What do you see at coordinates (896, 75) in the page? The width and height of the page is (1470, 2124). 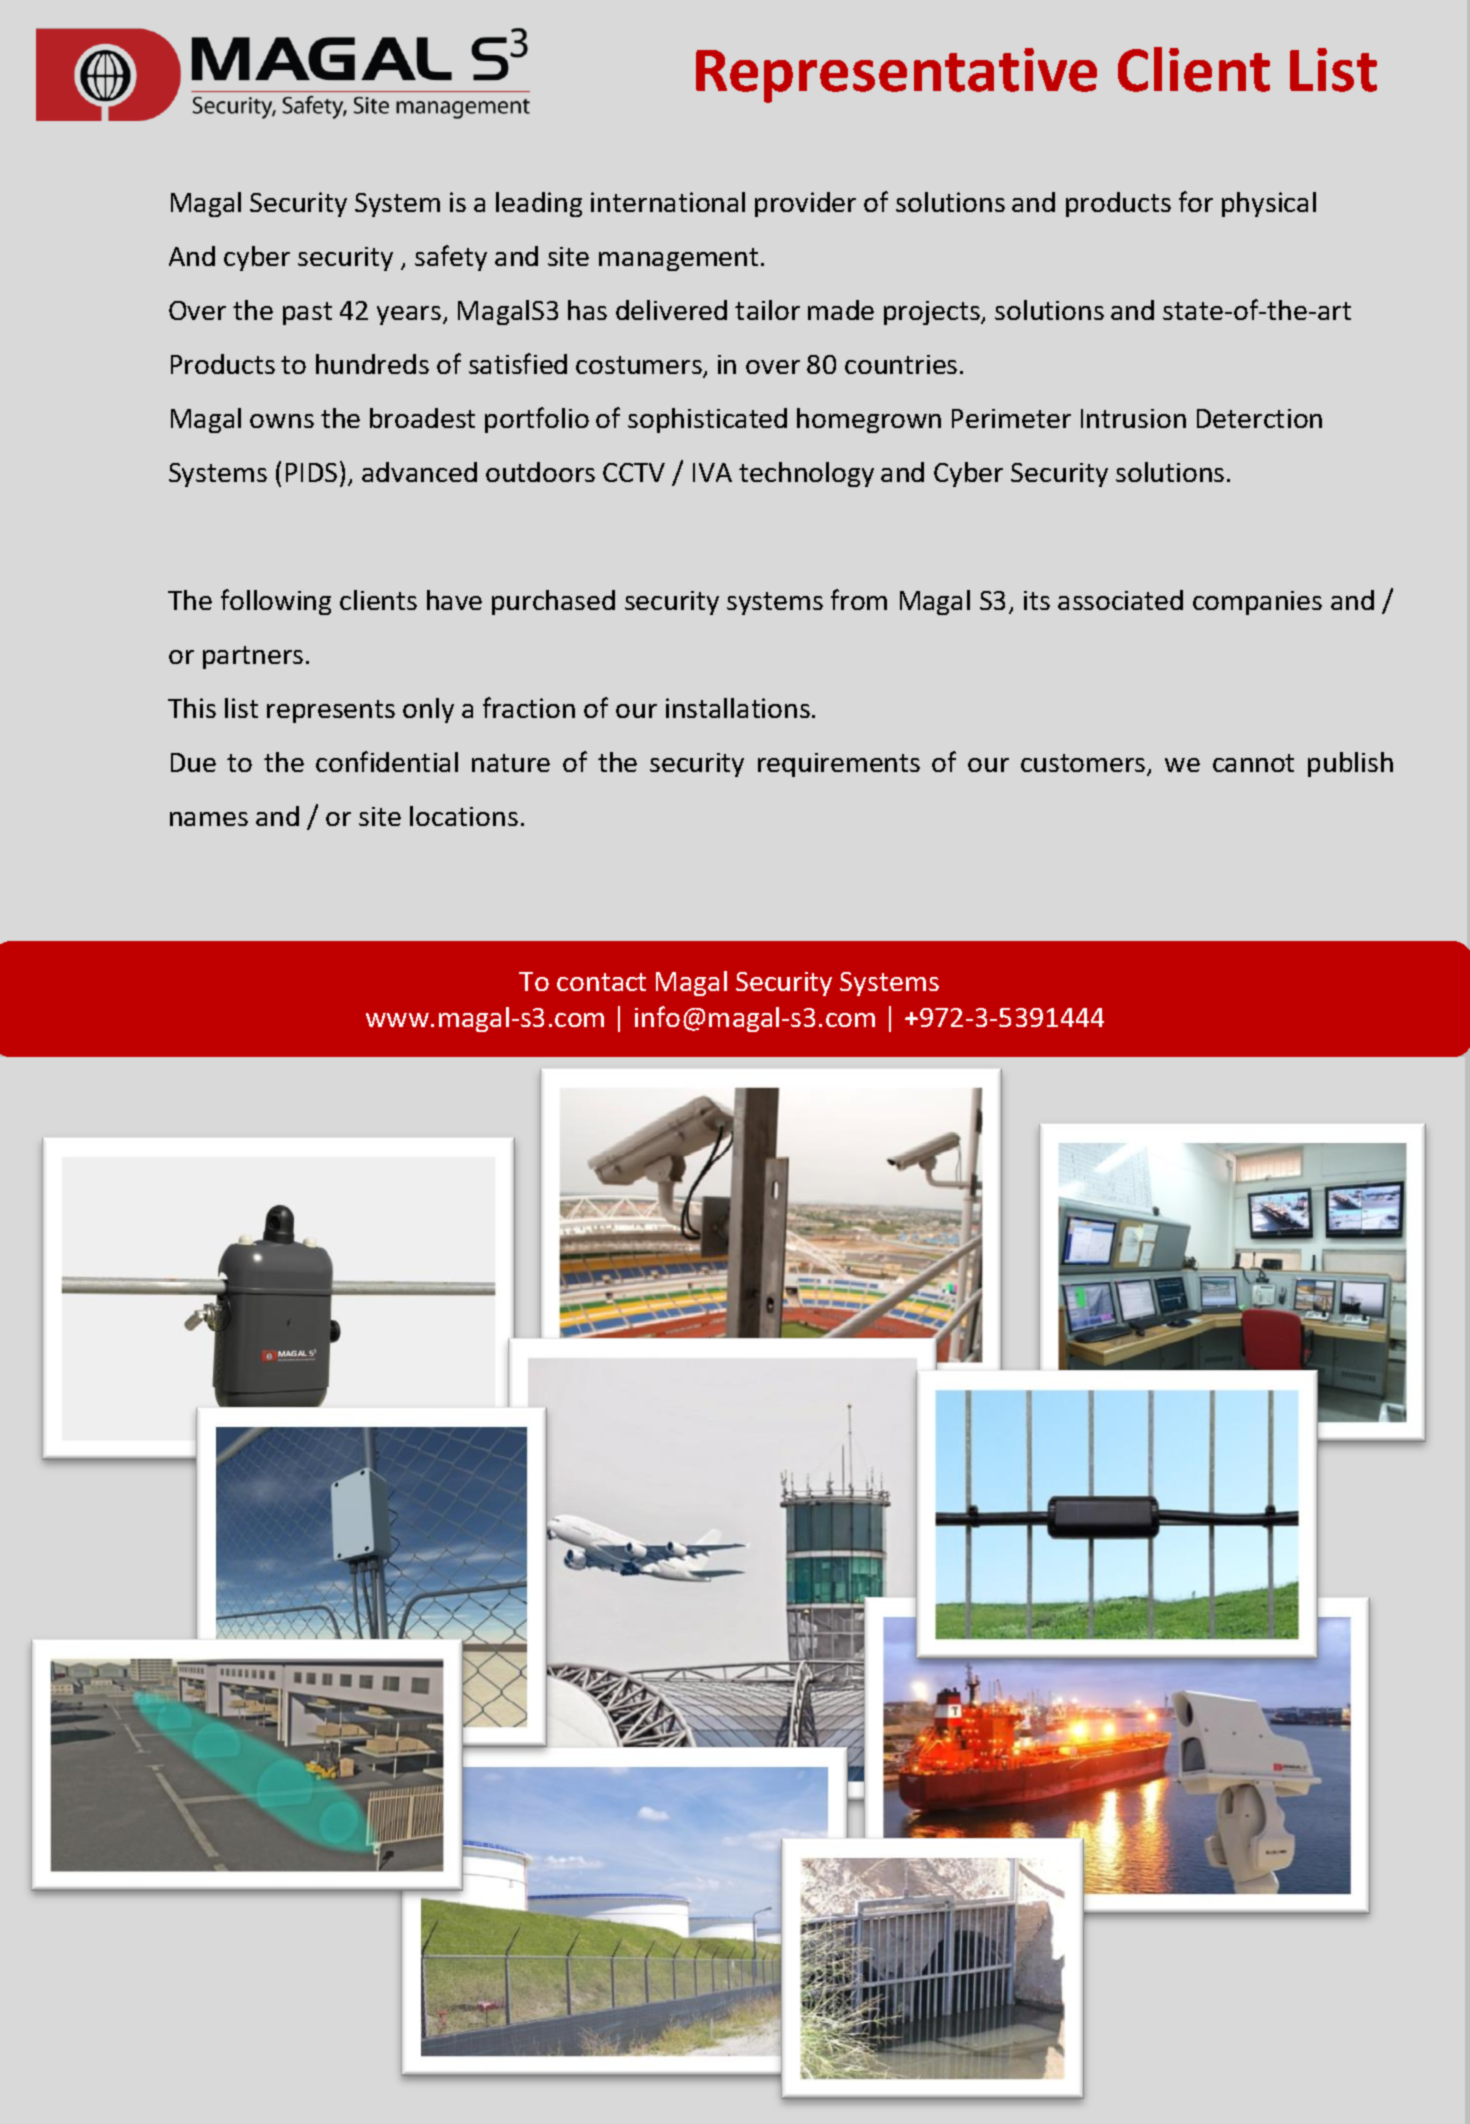 I see `Representative` at bounding box center [896, 75].
